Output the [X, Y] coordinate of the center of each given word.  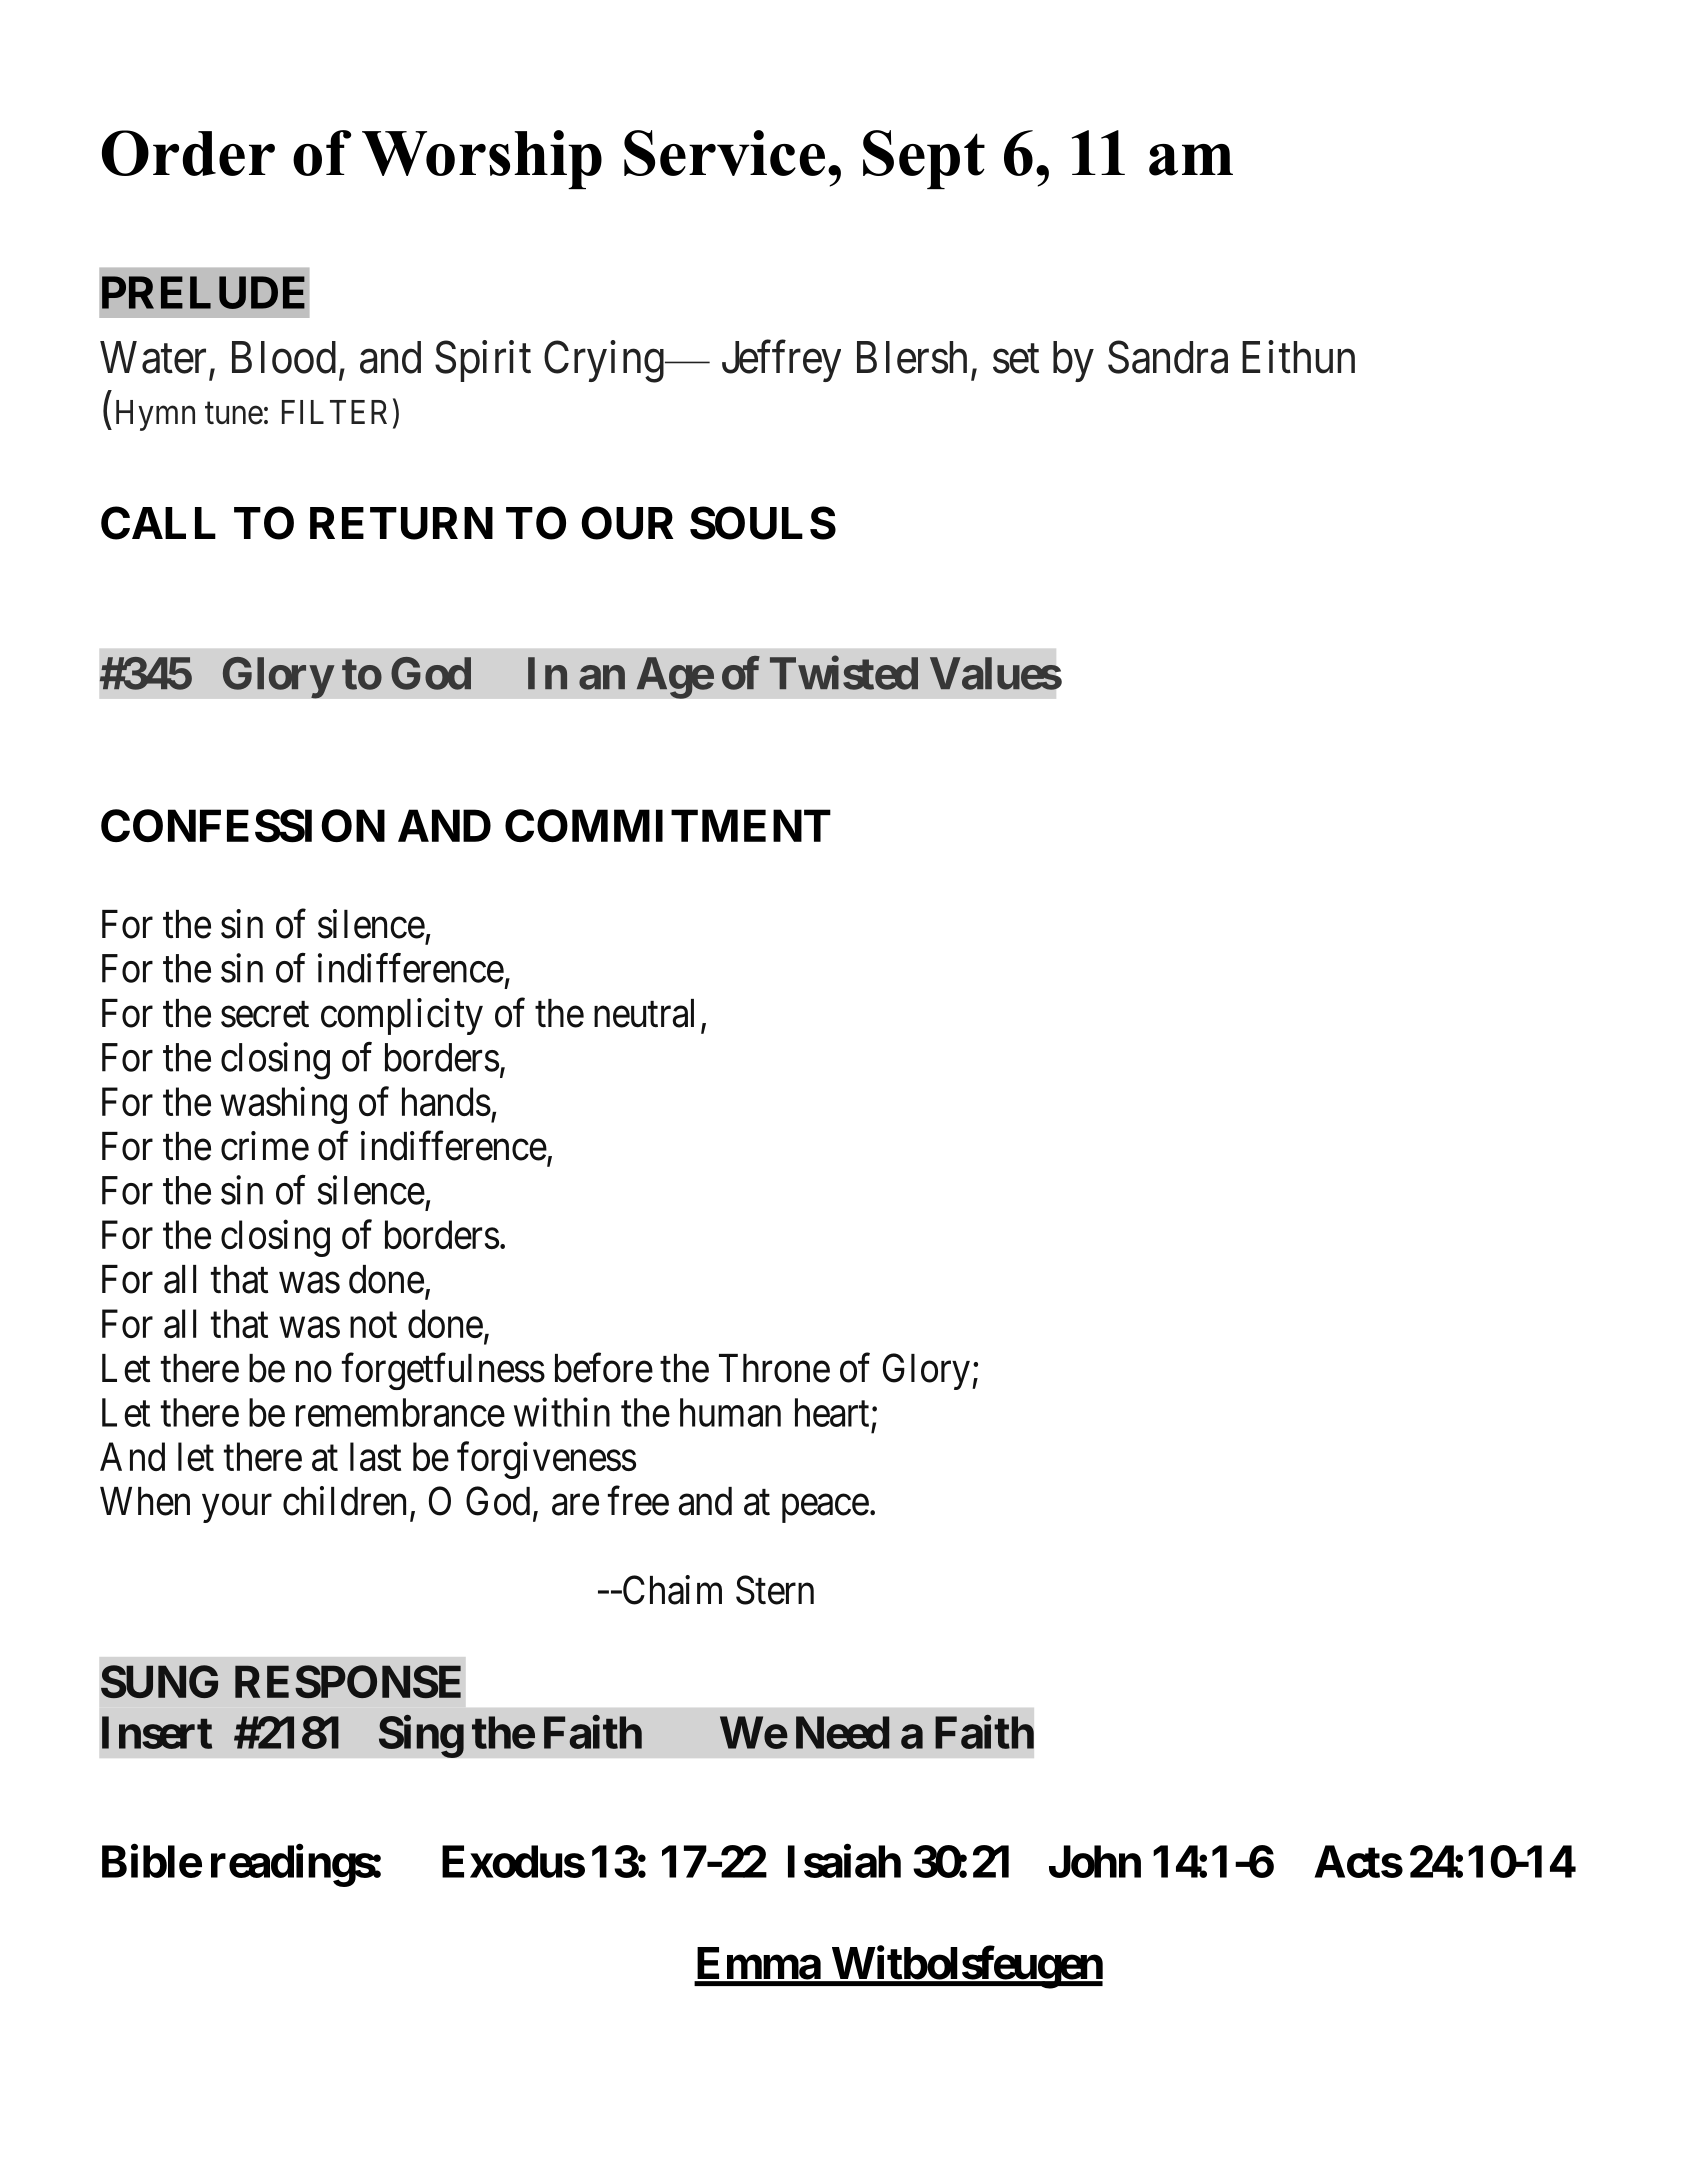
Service [724, 153]
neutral [644, 1013]
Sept [924, 159]
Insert [157, 1732]
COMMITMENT [668, 825]
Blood [284, 357]
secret [265, 1015]
